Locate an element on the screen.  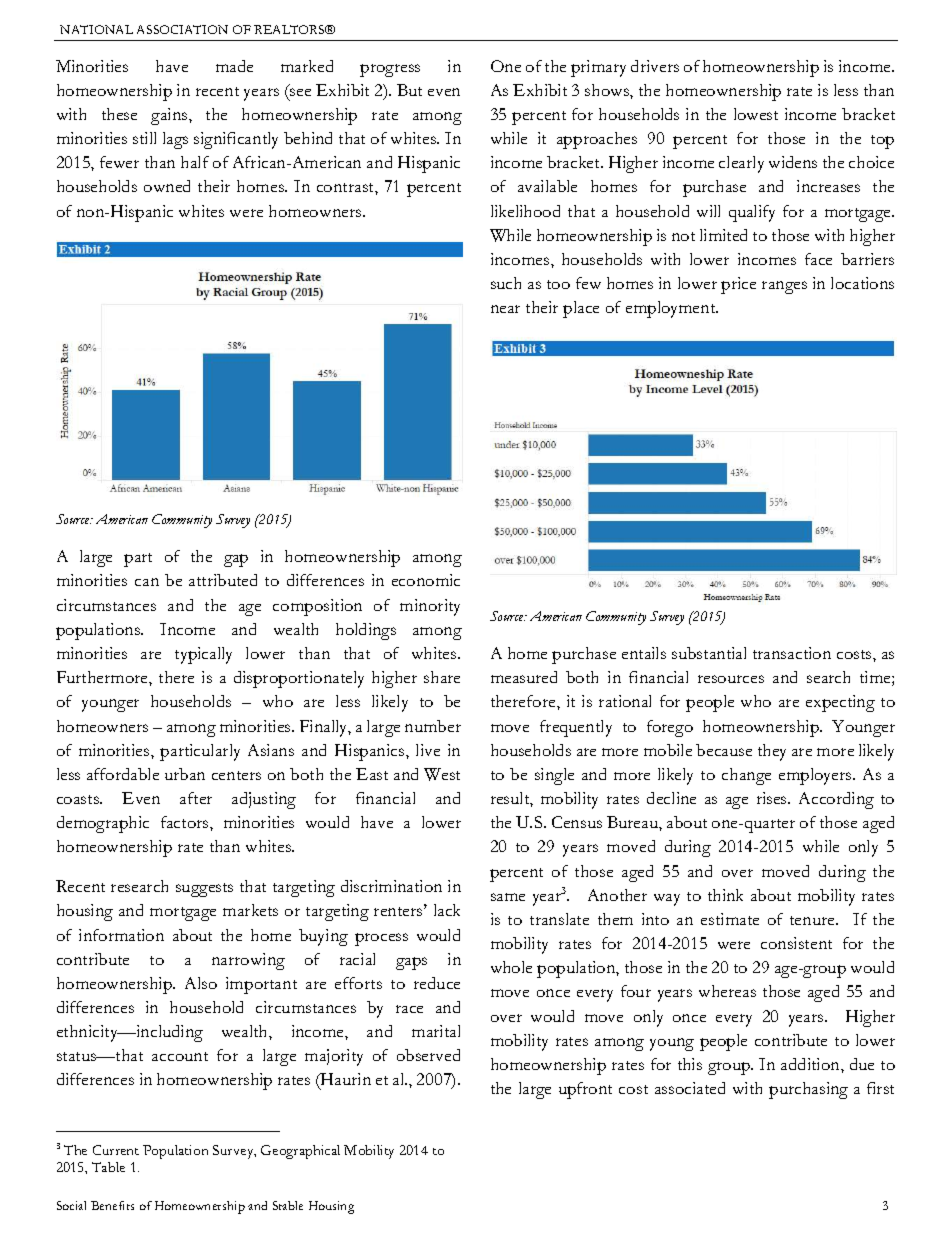
drivers is located at coordinates (655, 66).
